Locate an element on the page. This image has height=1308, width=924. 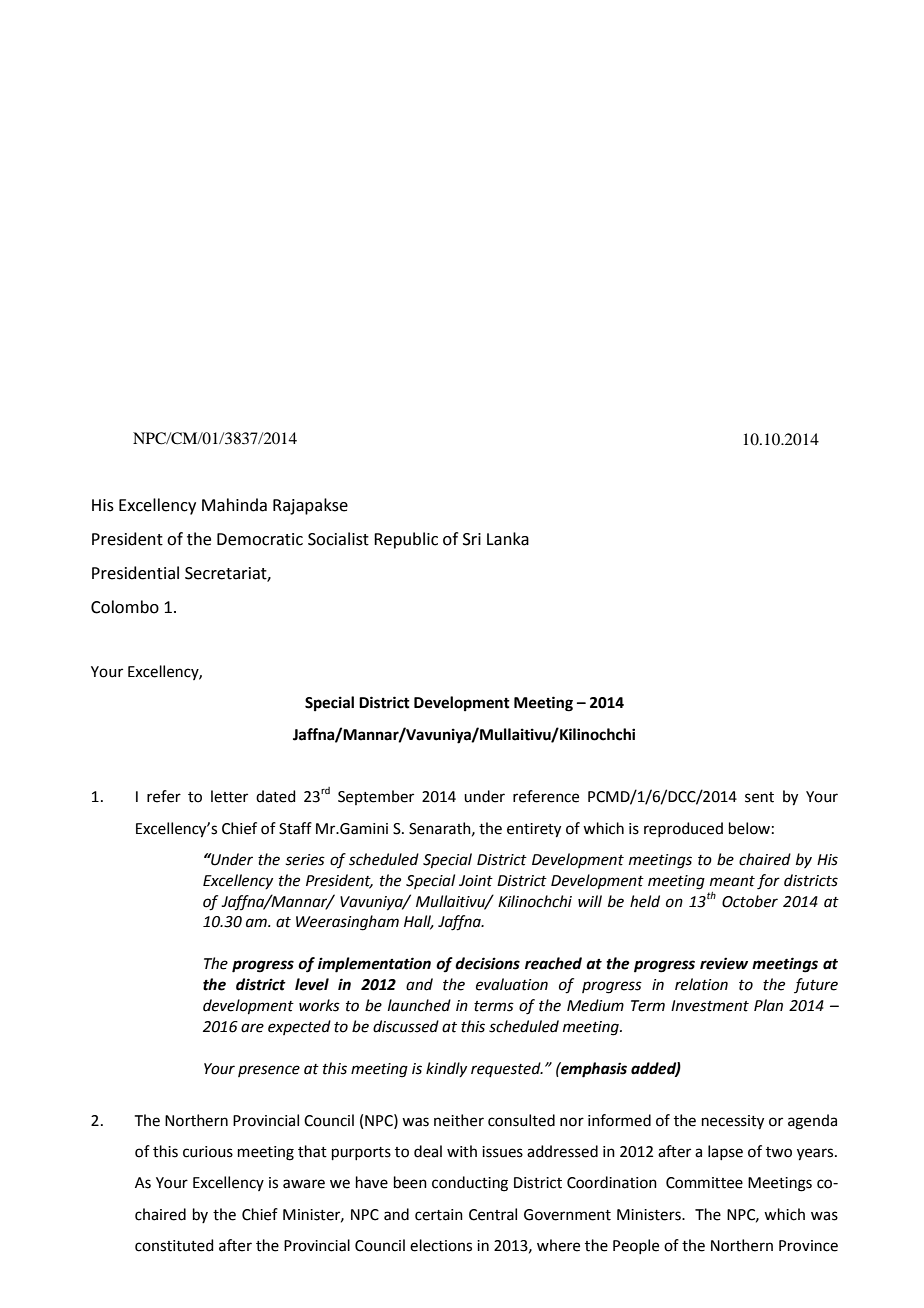
level is located at coordinates (312, 984).
